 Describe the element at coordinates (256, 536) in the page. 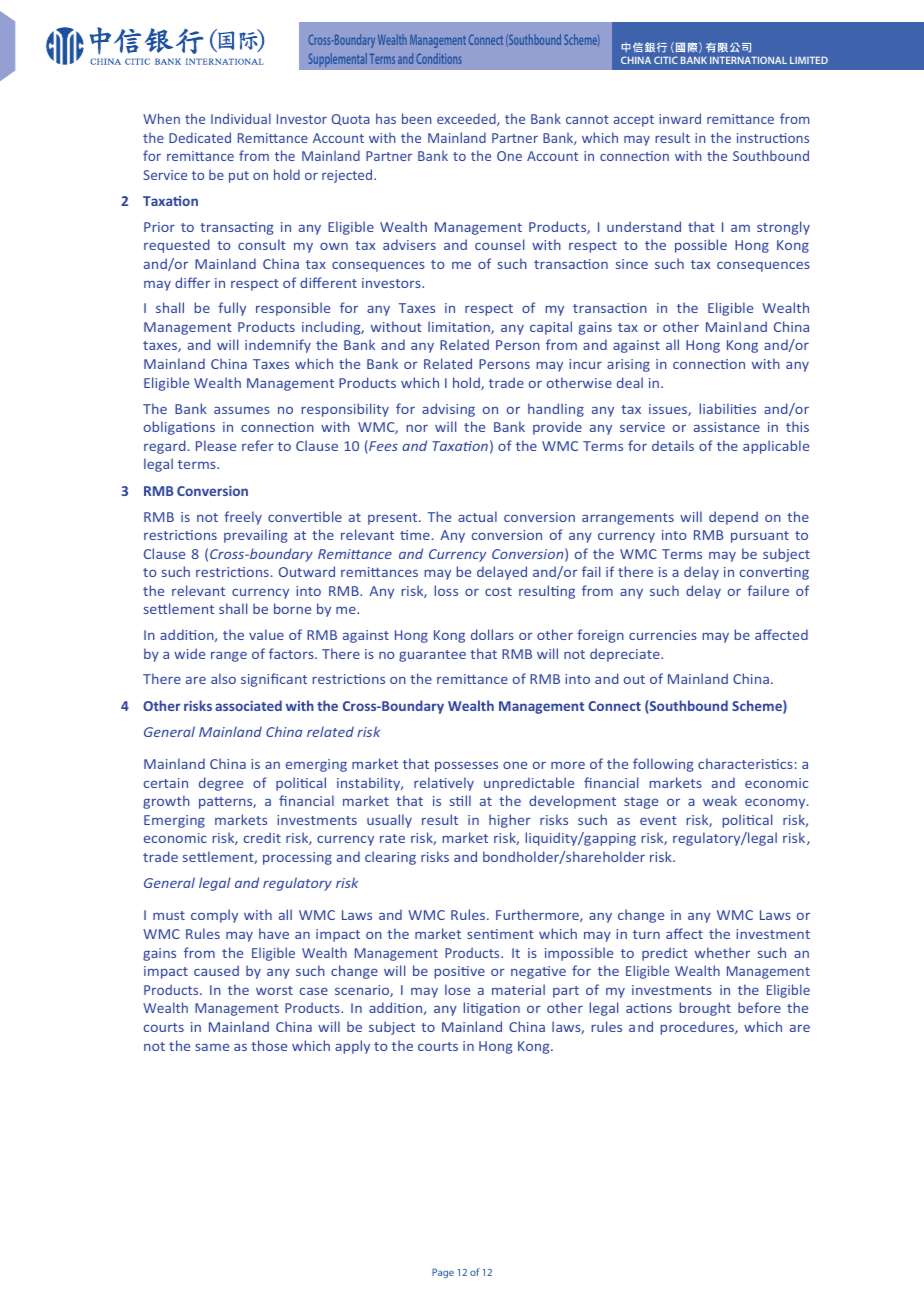

I see `prevailing` at that location.
